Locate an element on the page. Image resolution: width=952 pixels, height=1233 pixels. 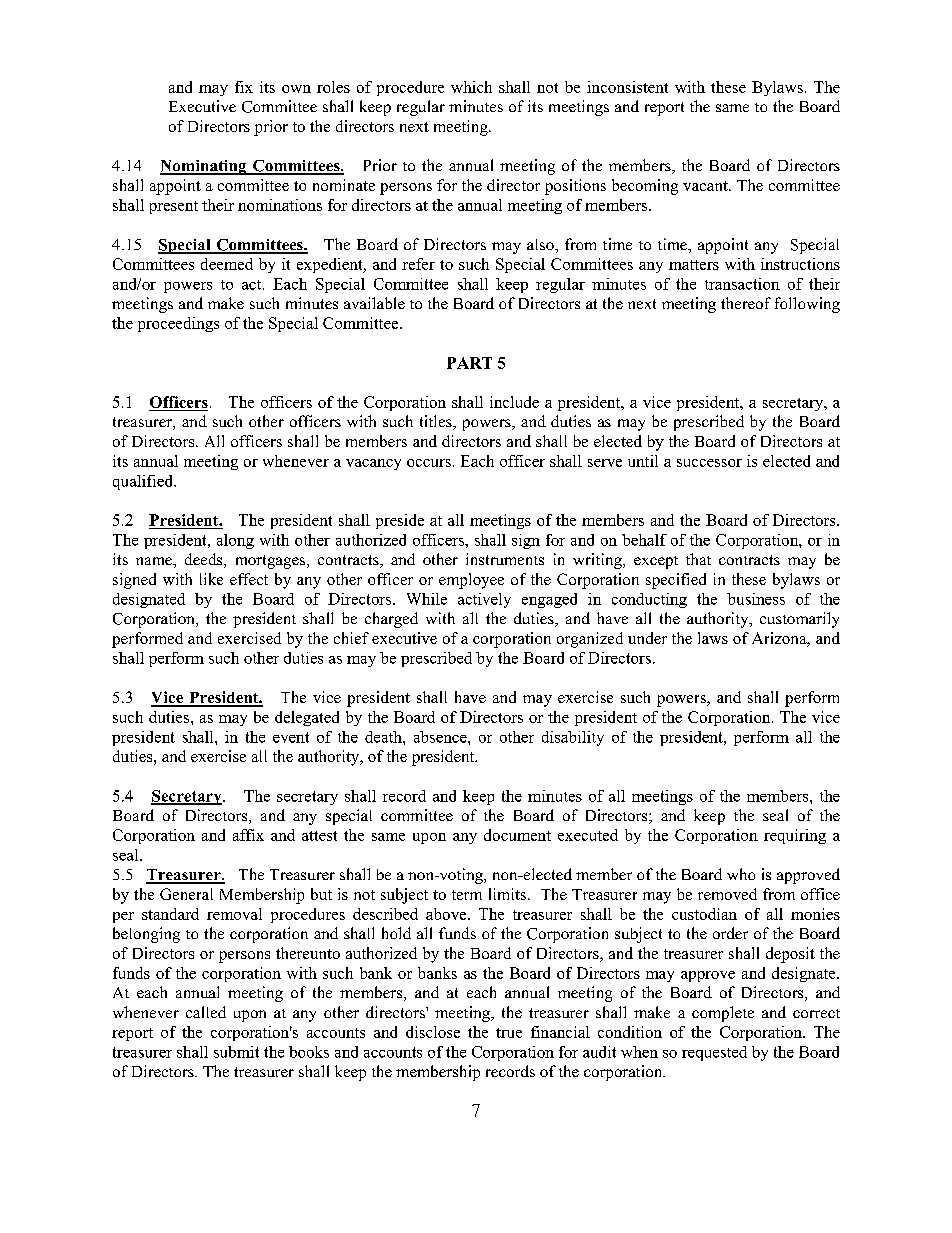
PART is located at coordinates (469, 363).
